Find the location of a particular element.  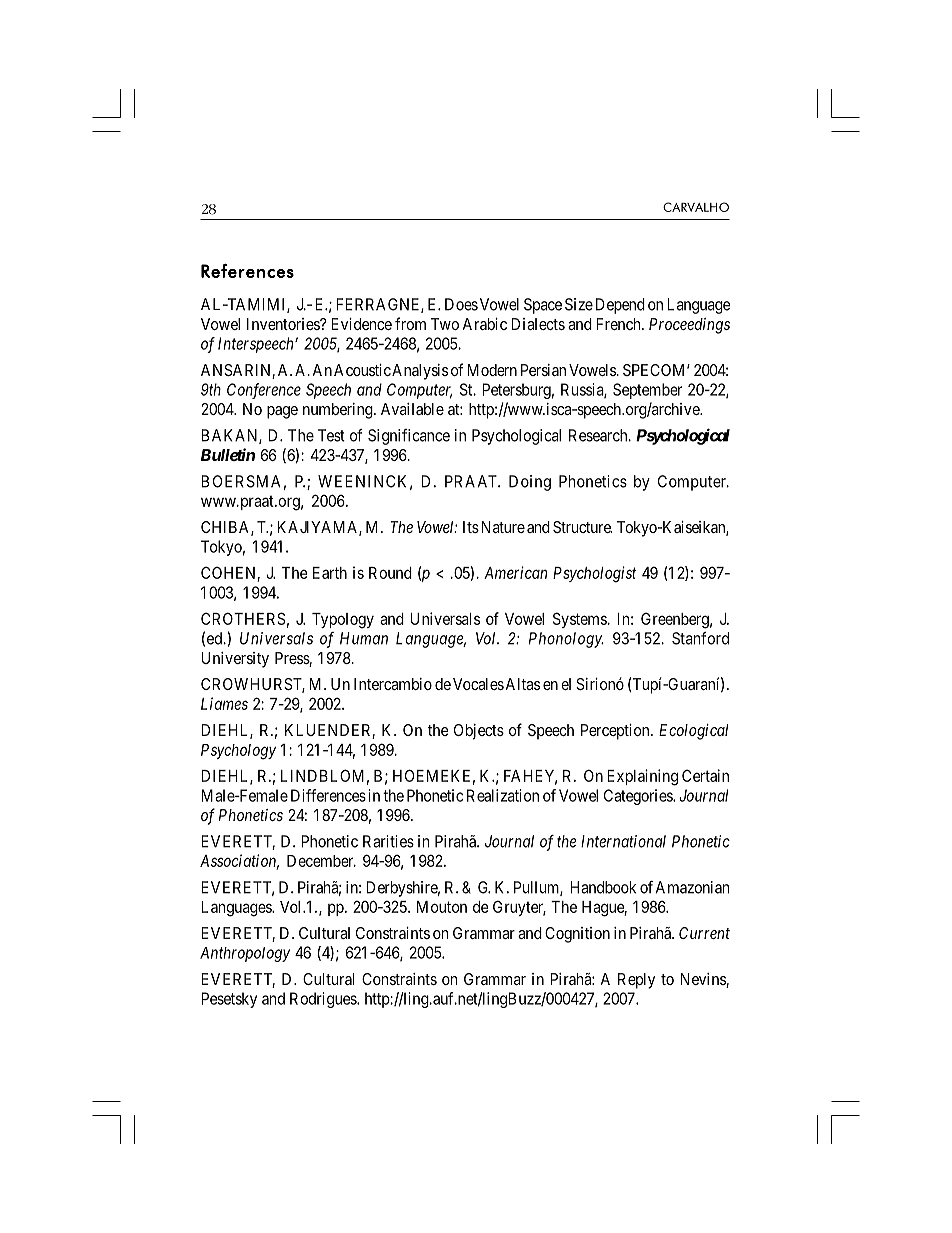

Earth is located at coordinates (330, 573).
